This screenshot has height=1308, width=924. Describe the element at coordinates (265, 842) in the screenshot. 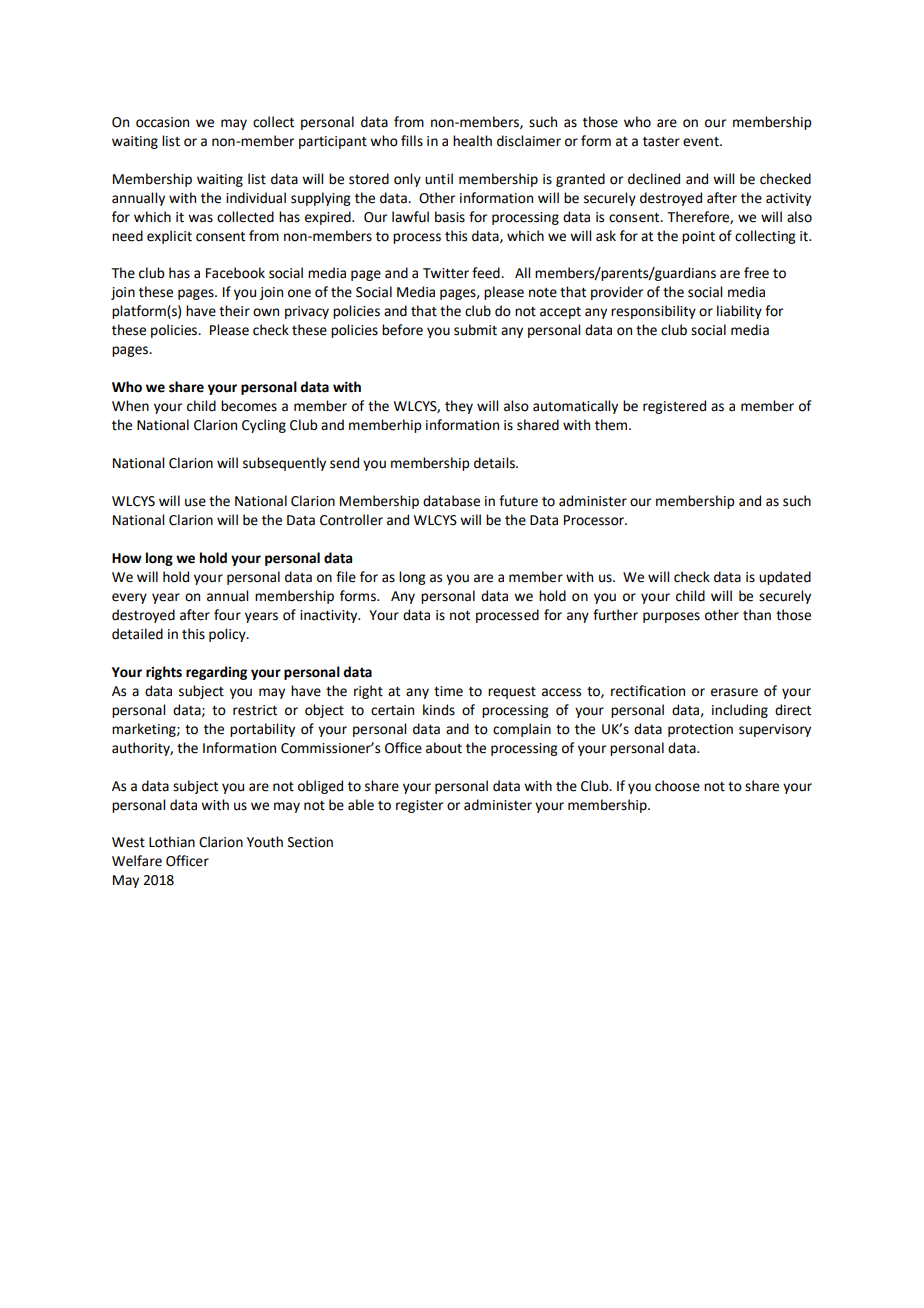

I see `Youth` at that location.
